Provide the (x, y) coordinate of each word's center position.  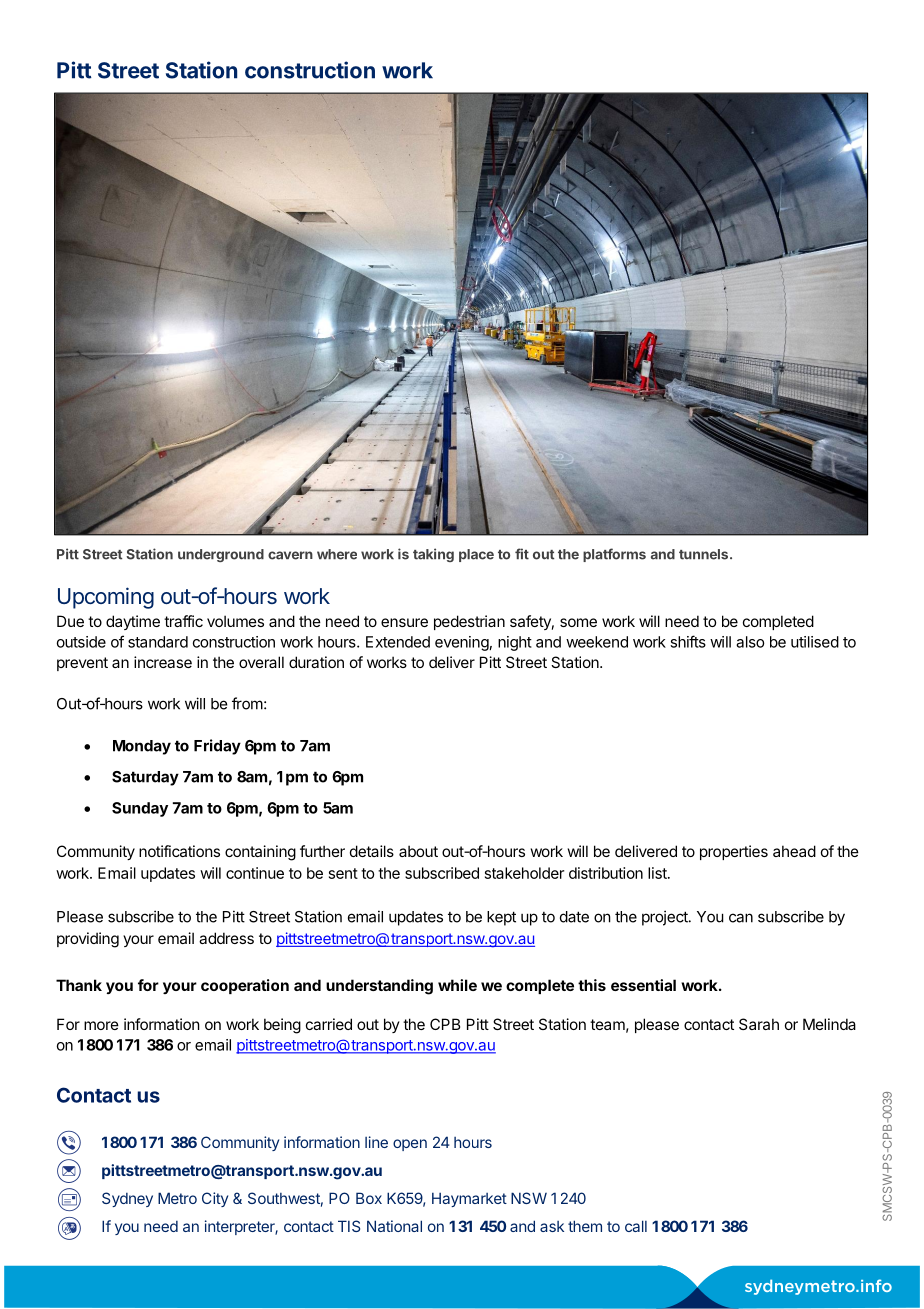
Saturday (145, 778)
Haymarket (469, 1199)
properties (734, 852)
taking (433, 555)
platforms (614, 555)
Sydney (127, 1199)
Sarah (759, 1024)
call (636, 1226)
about (418, 851)
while (457, 985)
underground (221, 555)
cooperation (245, 986)
